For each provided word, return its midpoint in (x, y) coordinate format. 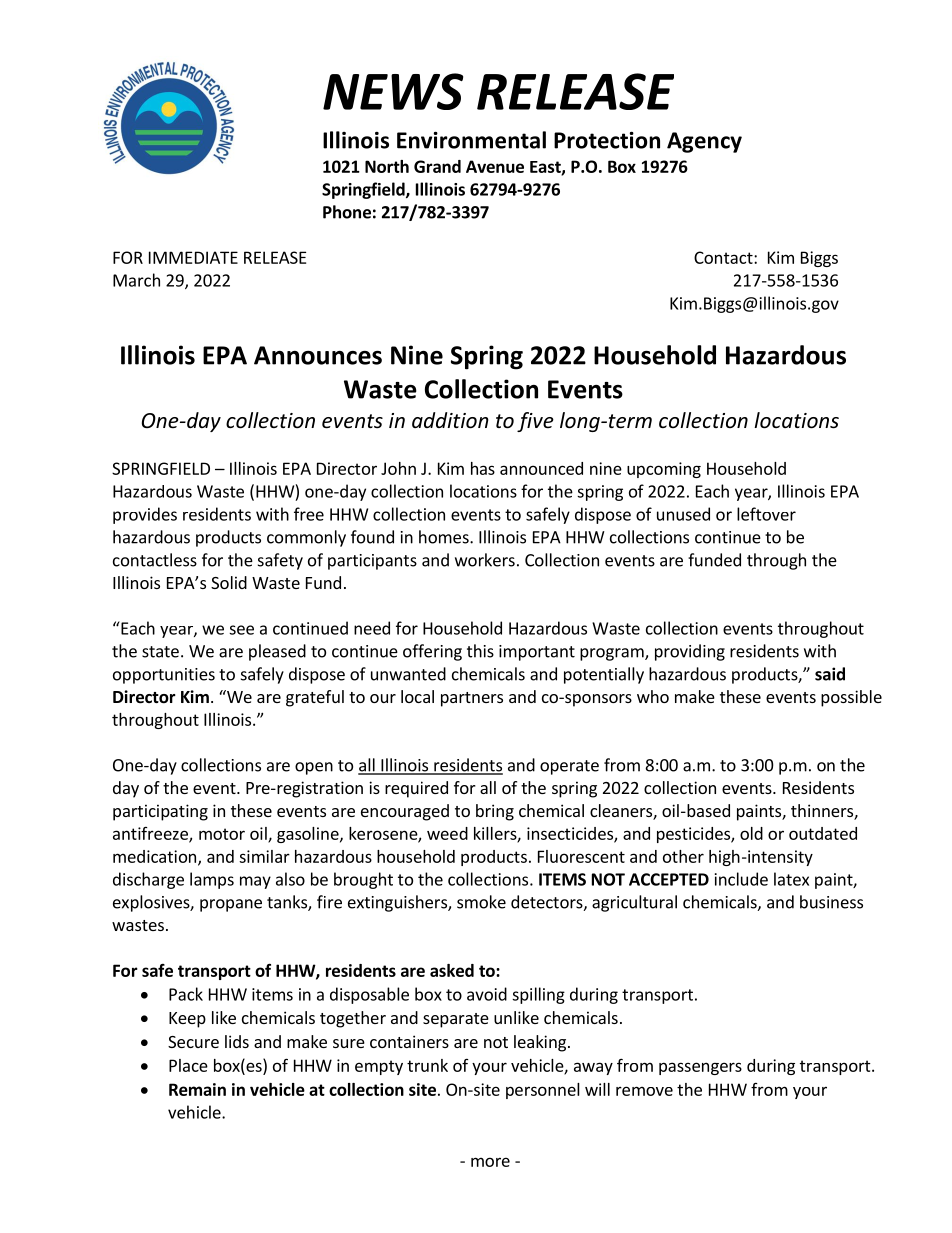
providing (690, 652)
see (241, 630)
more (490, 1162)
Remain (197, 1089)
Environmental (471, 140)
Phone (347, 212)
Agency (704, 142)
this (480, 651)
